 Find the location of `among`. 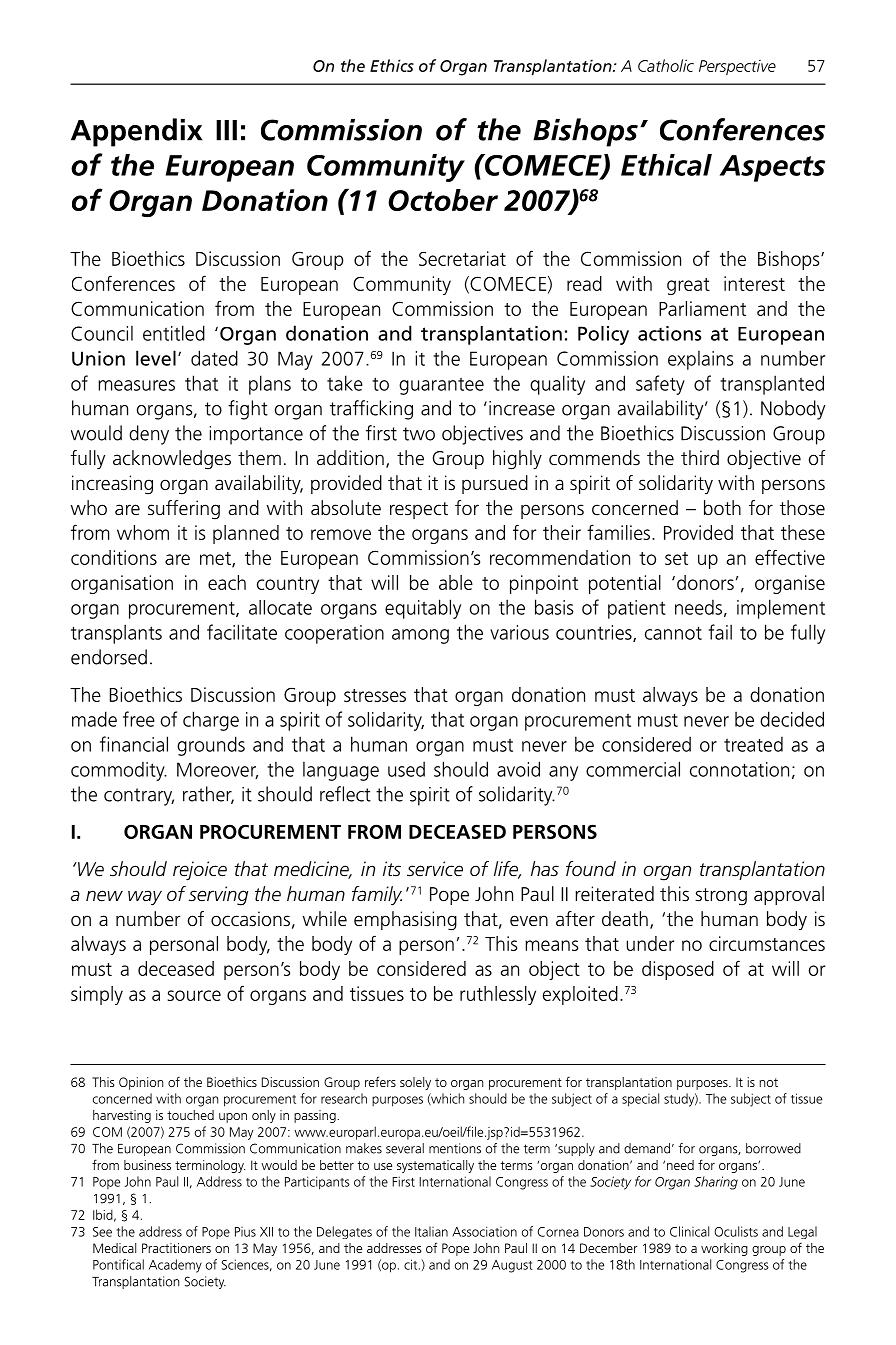

among is located at coordinates (420, 636).
